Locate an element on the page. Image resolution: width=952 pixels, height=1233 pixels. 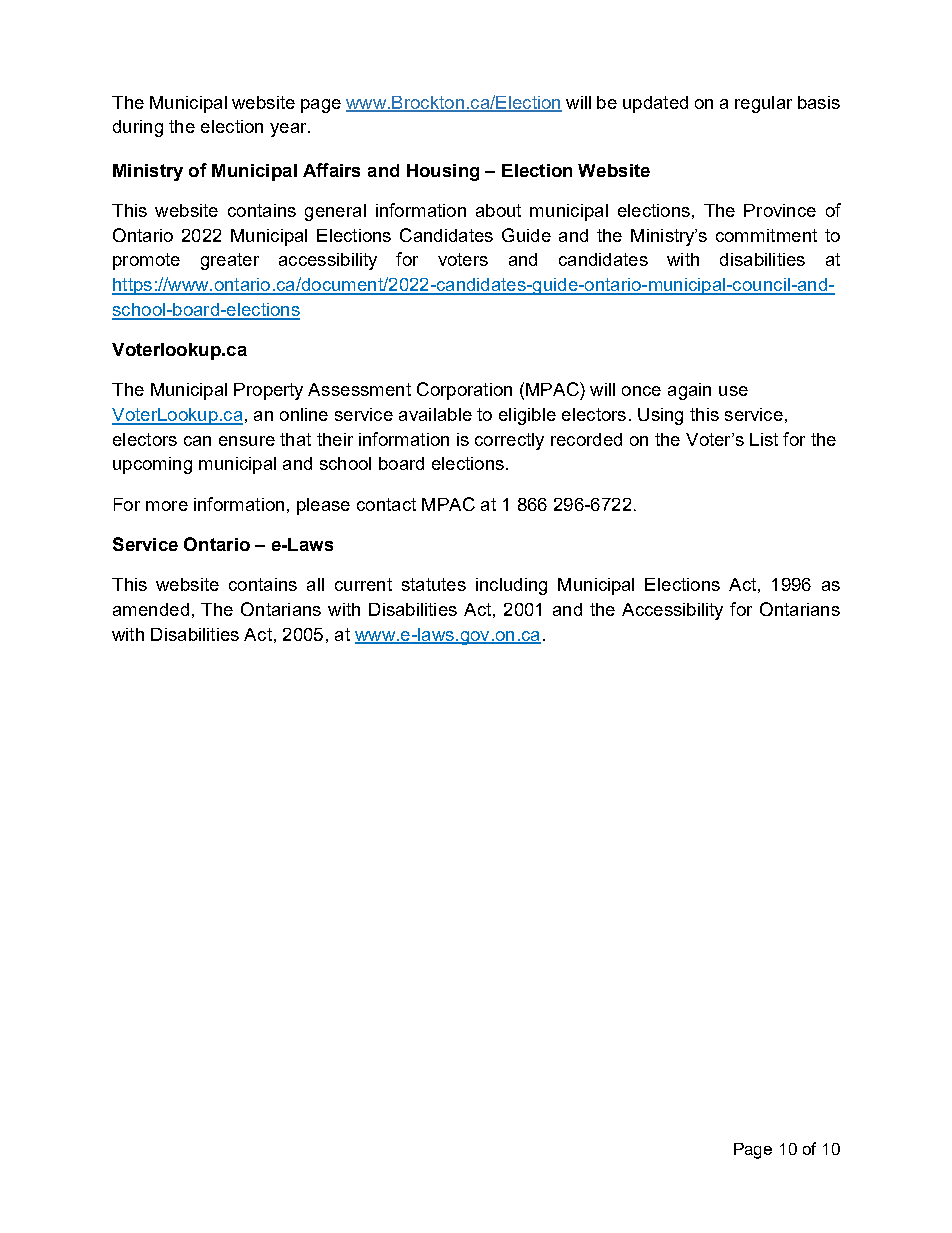
Property is located at coordinates (268, 391).
